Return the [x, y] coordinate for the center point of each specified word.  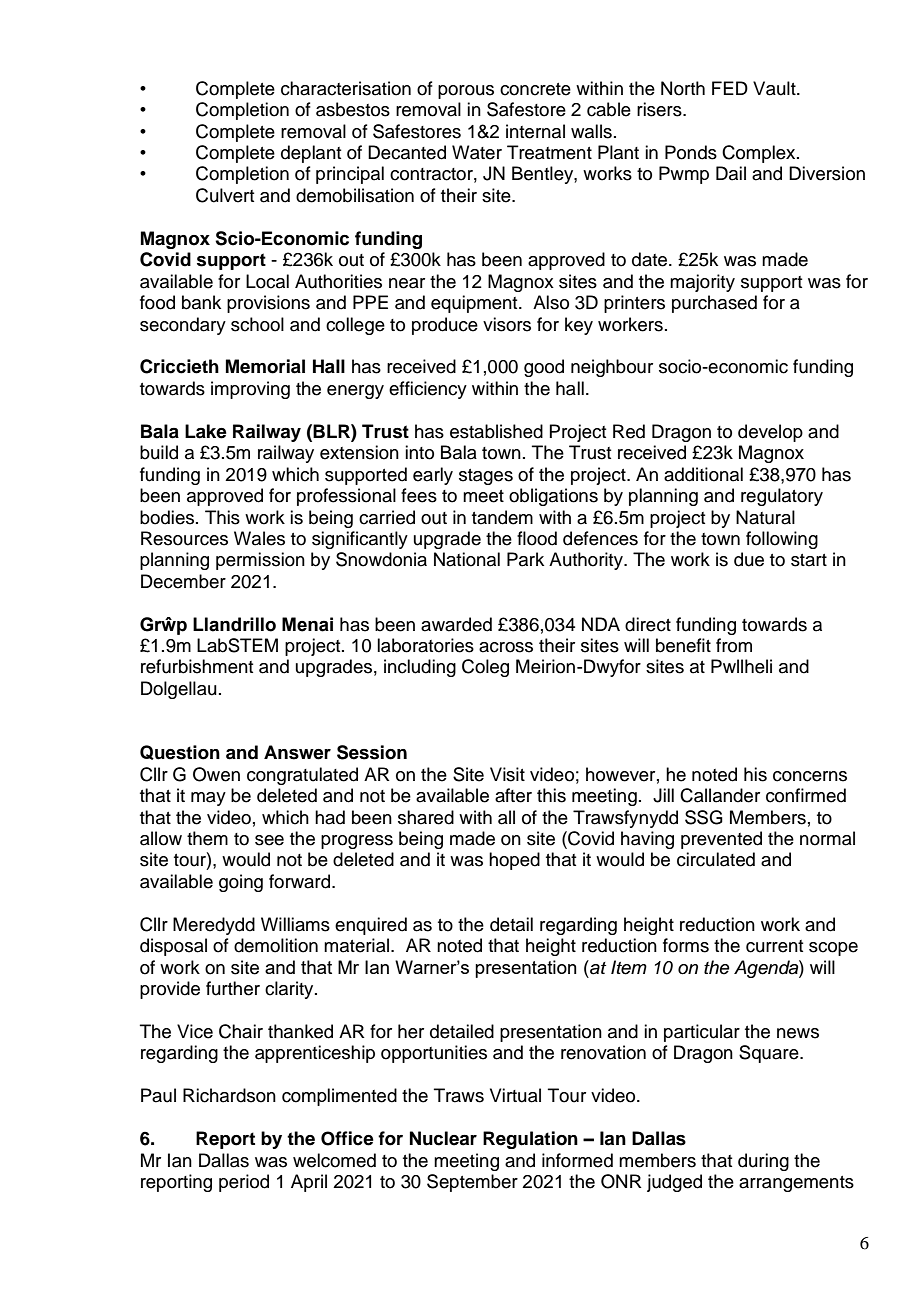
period [244, 1183]
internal [535, 131]
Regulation [530, 1140]
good [544, 368]
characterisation [346, 88]
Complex [760, 154]
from [734, 645]
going [241, 883]
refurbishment [197, 666]
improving [250, 390]
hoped [514, 861]
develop [770, 433]
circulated [716, 859]
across [506, 647]
